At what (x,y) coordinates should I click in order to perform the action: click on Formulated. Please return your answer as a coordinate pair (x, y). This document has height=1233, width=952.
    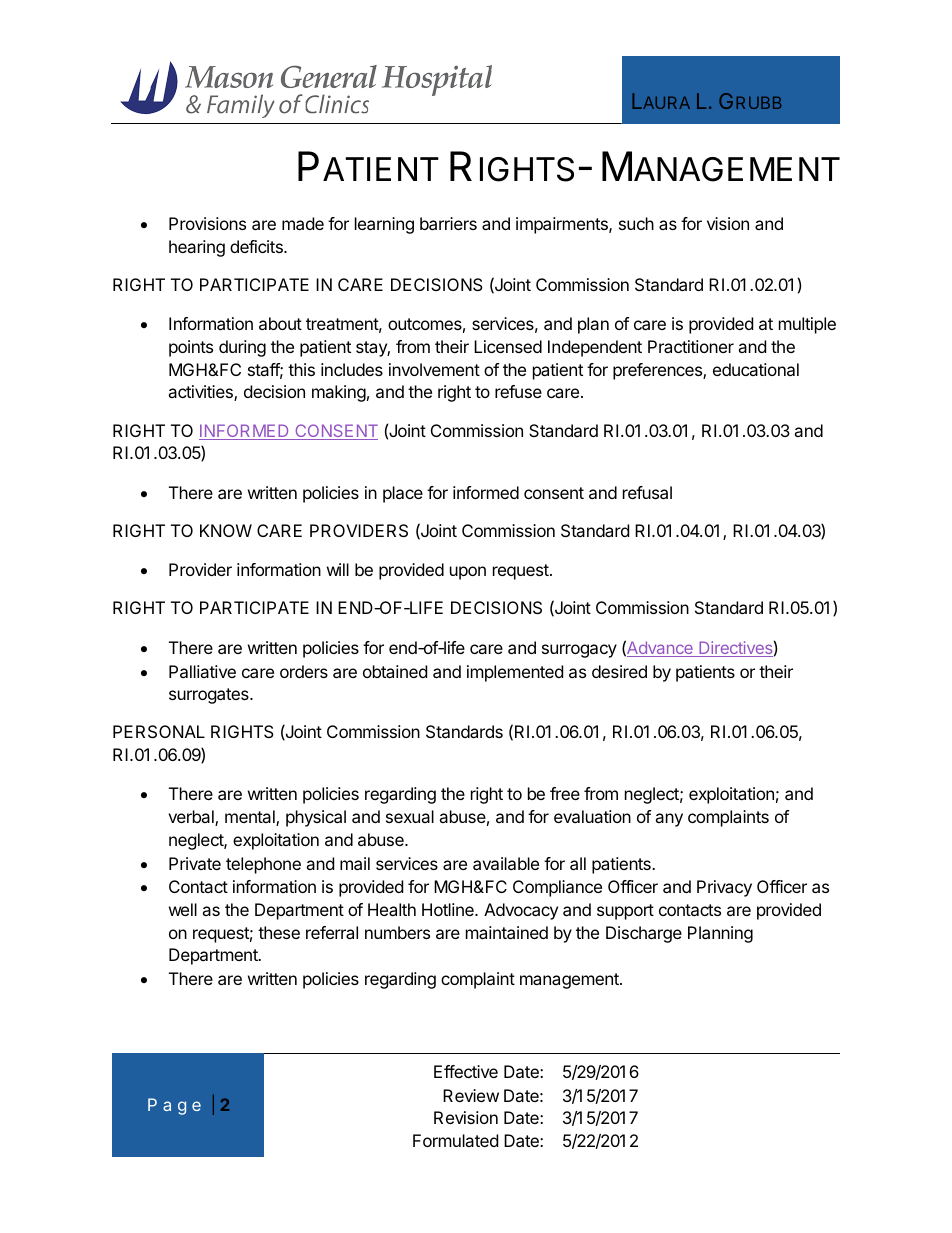
    Looking at the image, I should click on (455, 1140).
